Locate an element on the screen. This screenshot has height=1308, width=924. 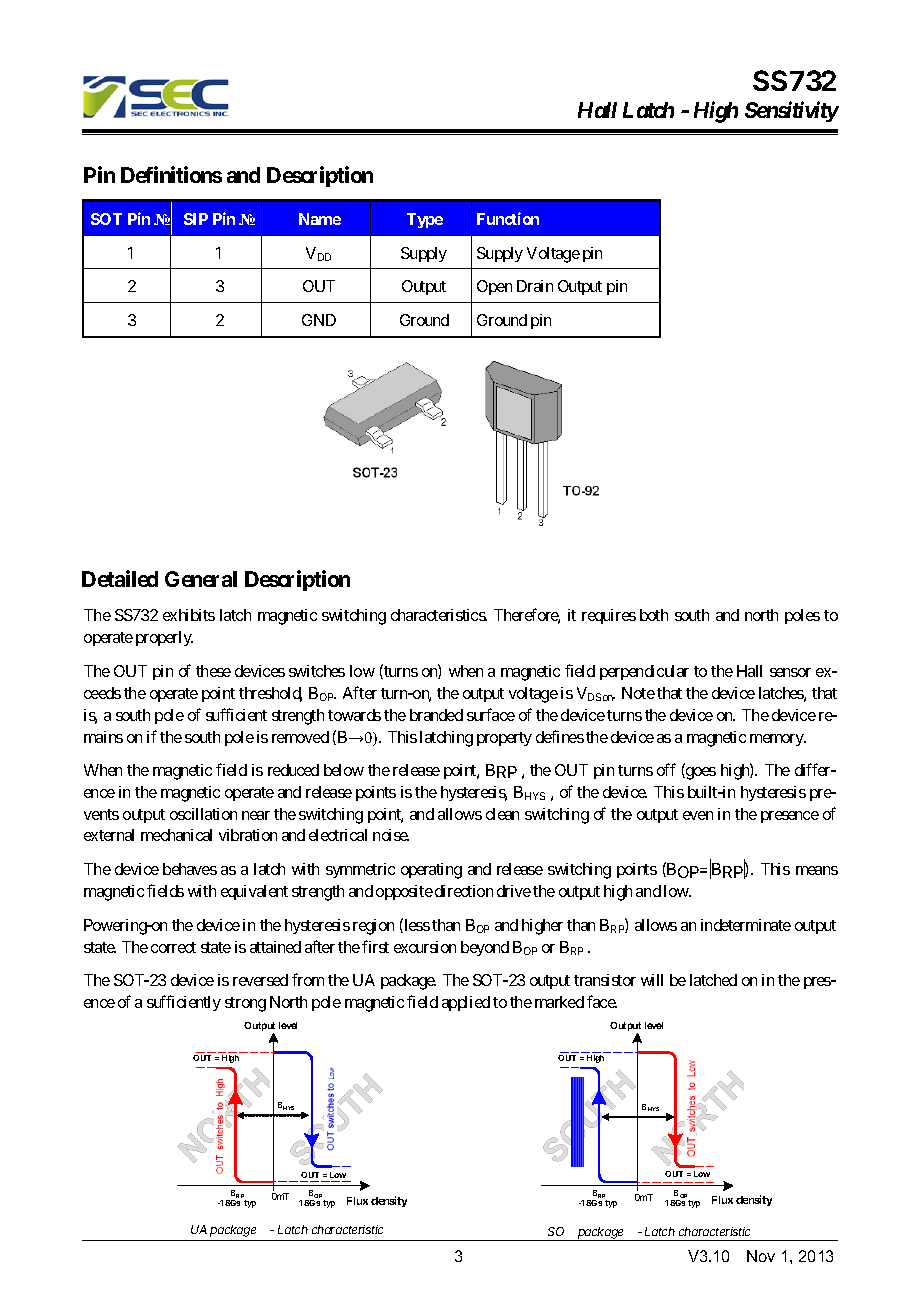
these is located at coordinates (213, 671).
